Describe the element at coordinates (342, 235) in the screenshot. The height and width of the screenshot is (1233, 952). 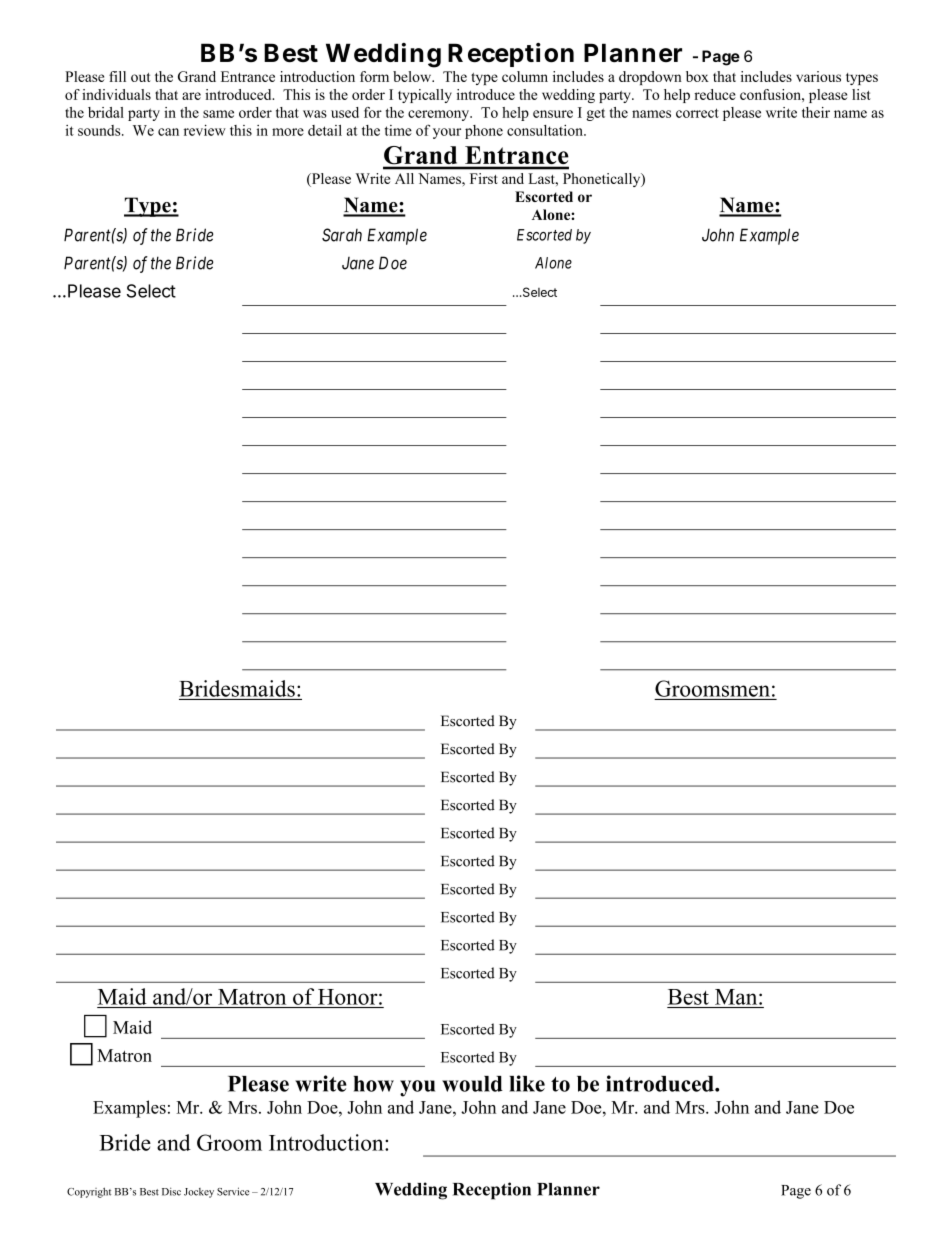
I see `Sarah` at that location.
